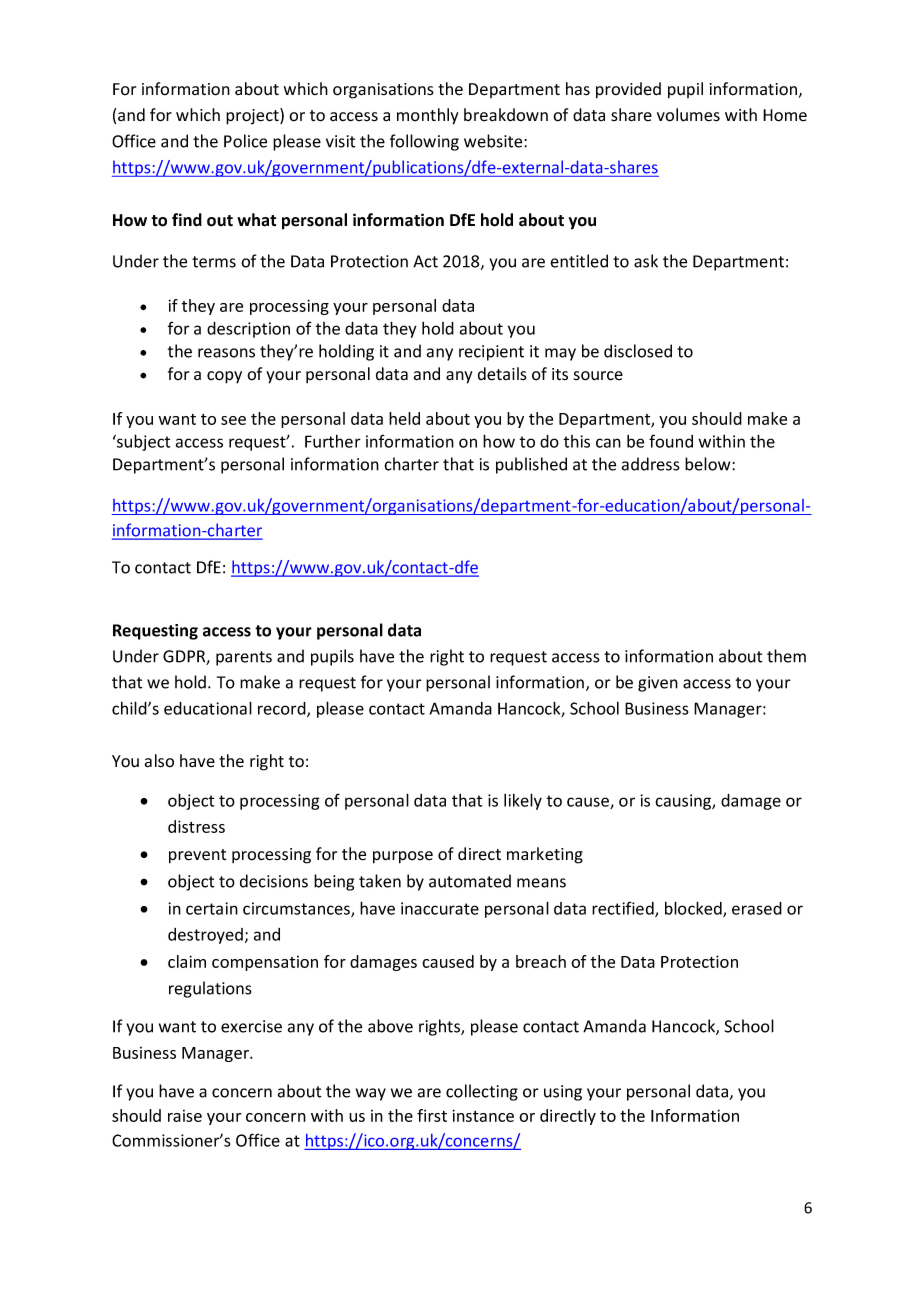 This screenshot has width=924, height=1308. Describe the element at coordinates (253, 116) in the screenshot. I see `project` at that location.
